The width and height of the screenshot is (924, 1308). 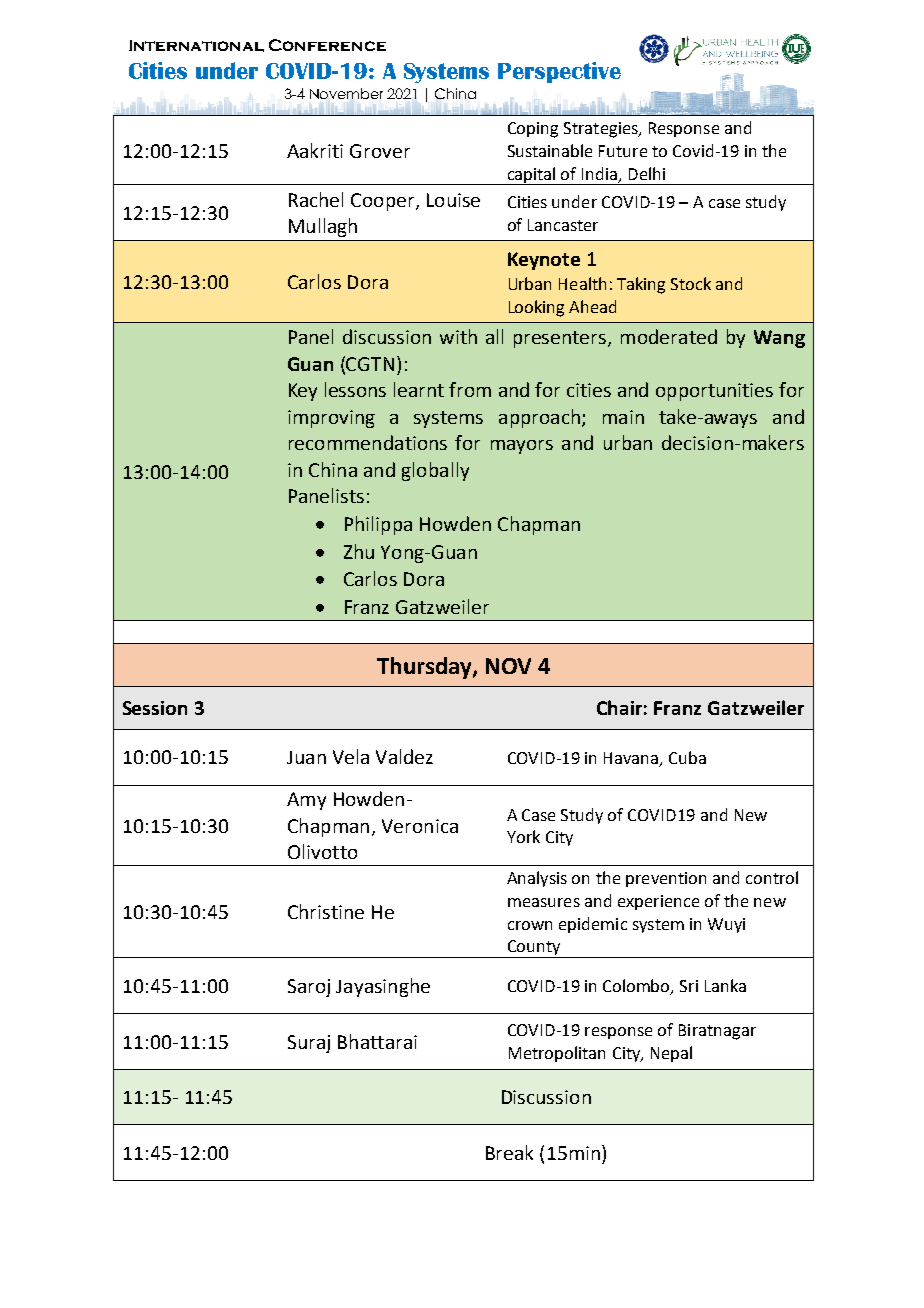 What do you see at coordinates (687, 757) in the screenshot?
I see `Cuba` at bounding box center [687, 757].
